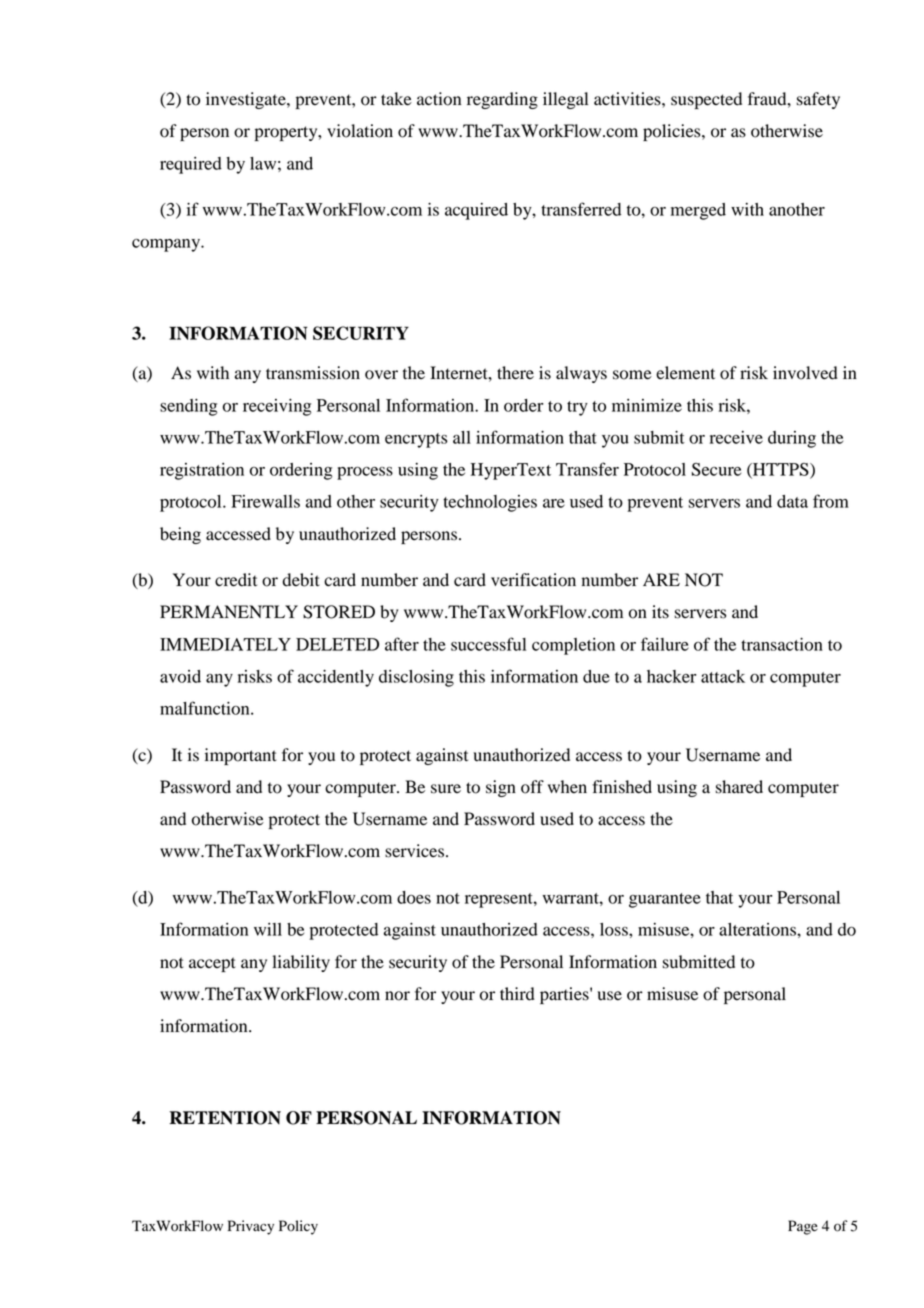 The width and height of the image is (924, 1308). What do you see at coordinates (758, 929) in the image?
I see `alterations` at bounding box center [758, 929].
